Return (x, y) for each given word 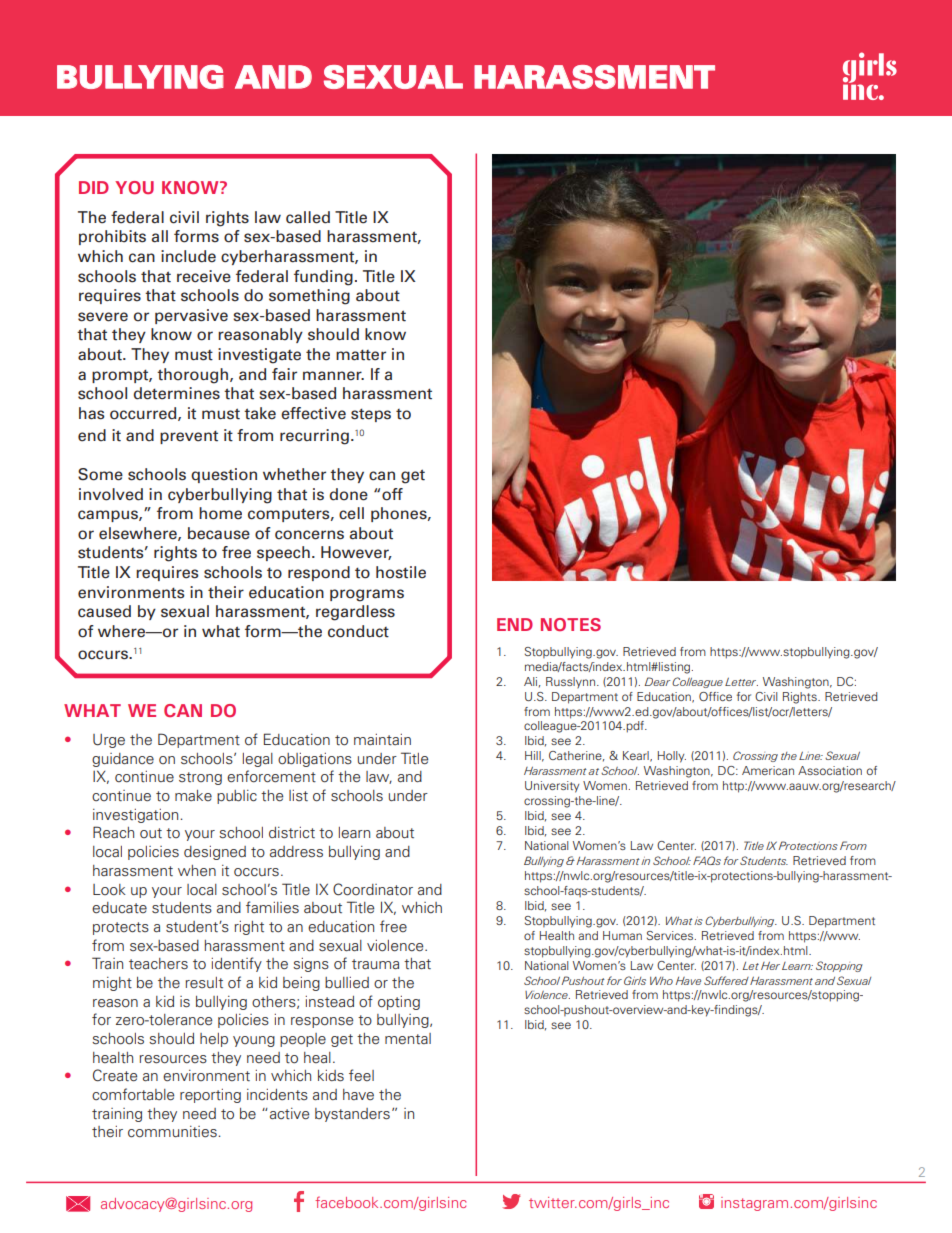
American (768, 770)
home (220, 513)
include (188, 256)
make (193, 795)
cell (351, 513)
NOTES (571, 624)
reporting (210, 1096)
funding (323, 278)
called (308, 217)
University (552, 787)
